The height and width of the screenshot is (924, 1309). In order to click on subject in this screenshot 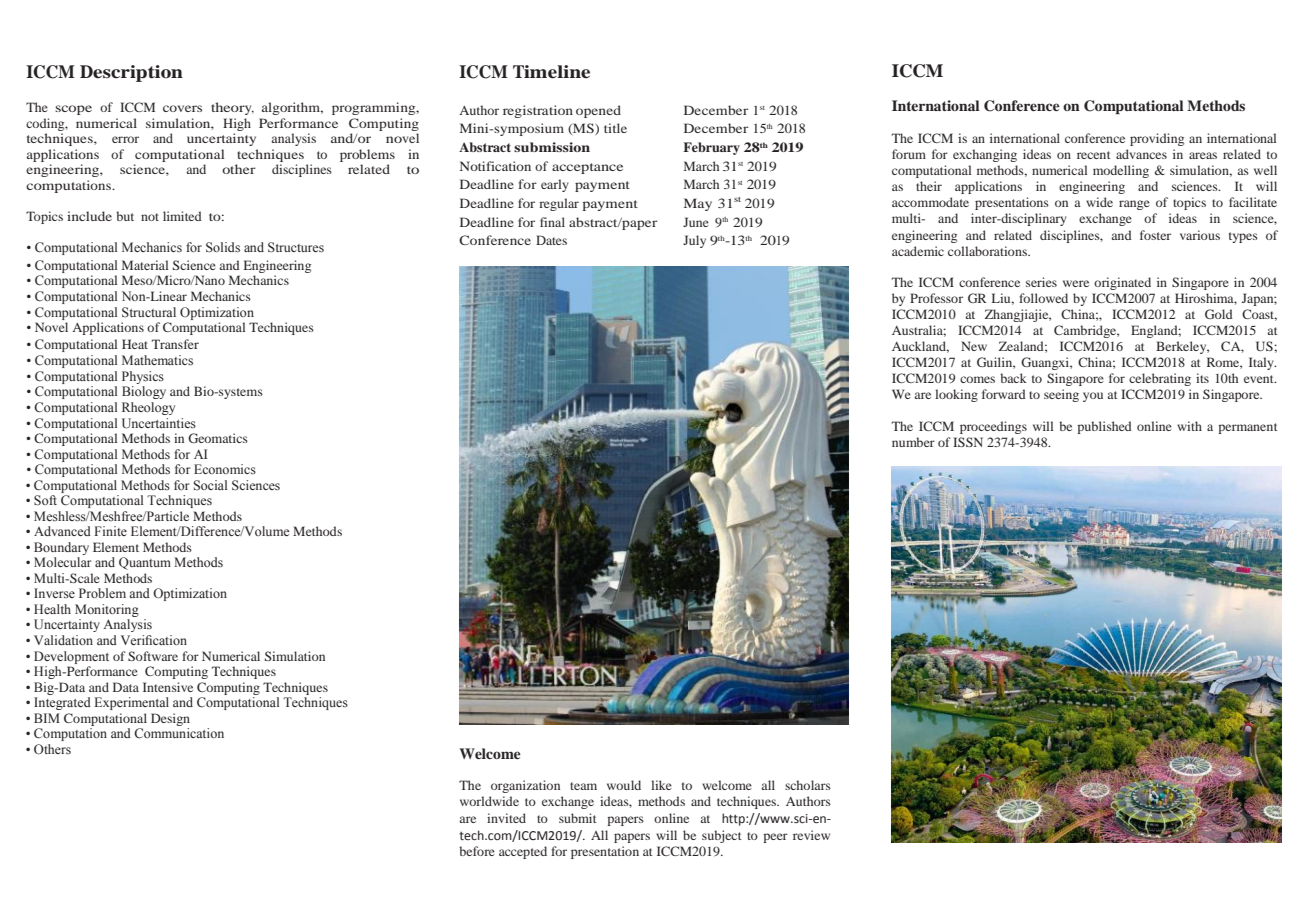, I will do `click(722, 836)`.
